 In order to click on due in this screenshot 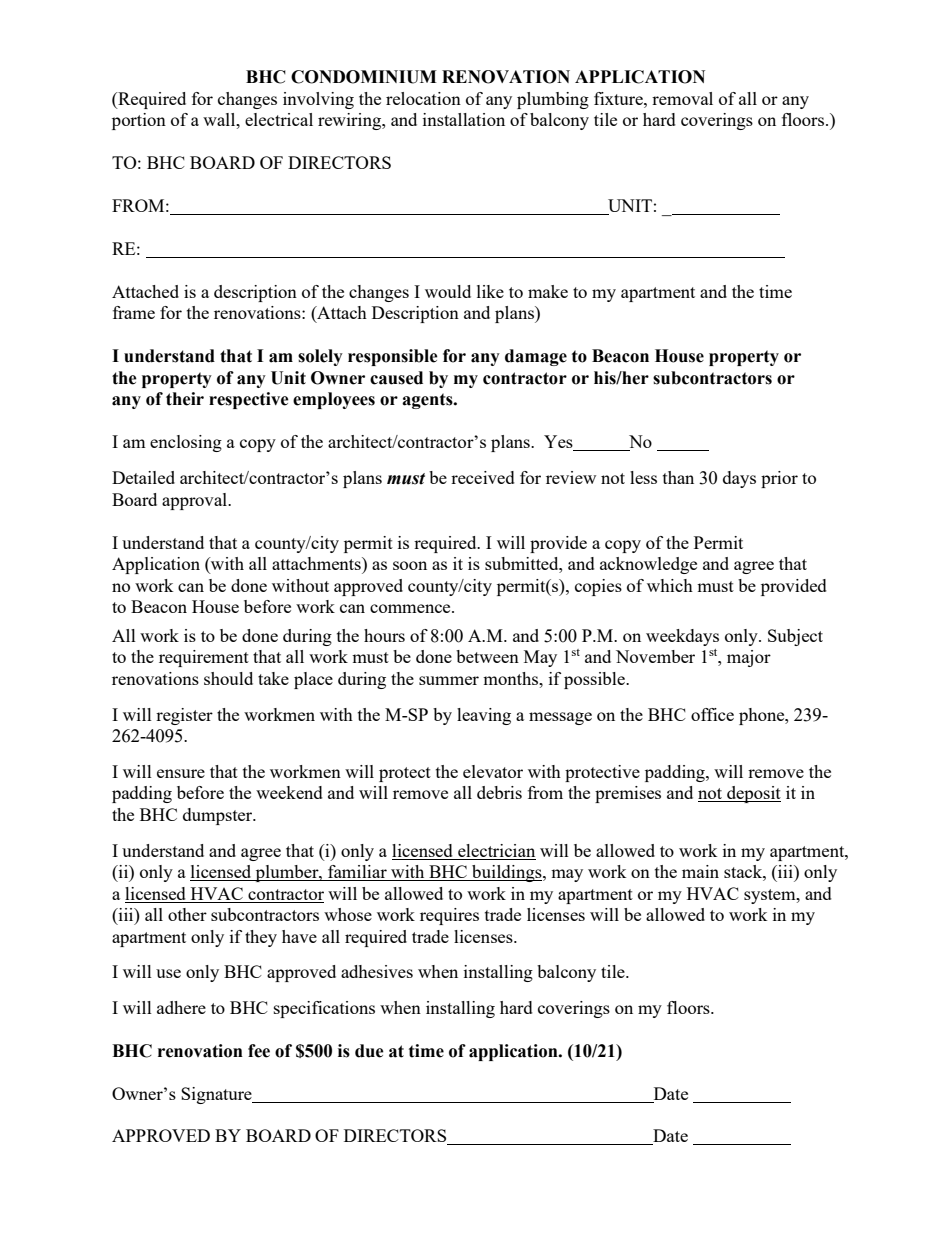, I will do `click(369, 1051)`.
